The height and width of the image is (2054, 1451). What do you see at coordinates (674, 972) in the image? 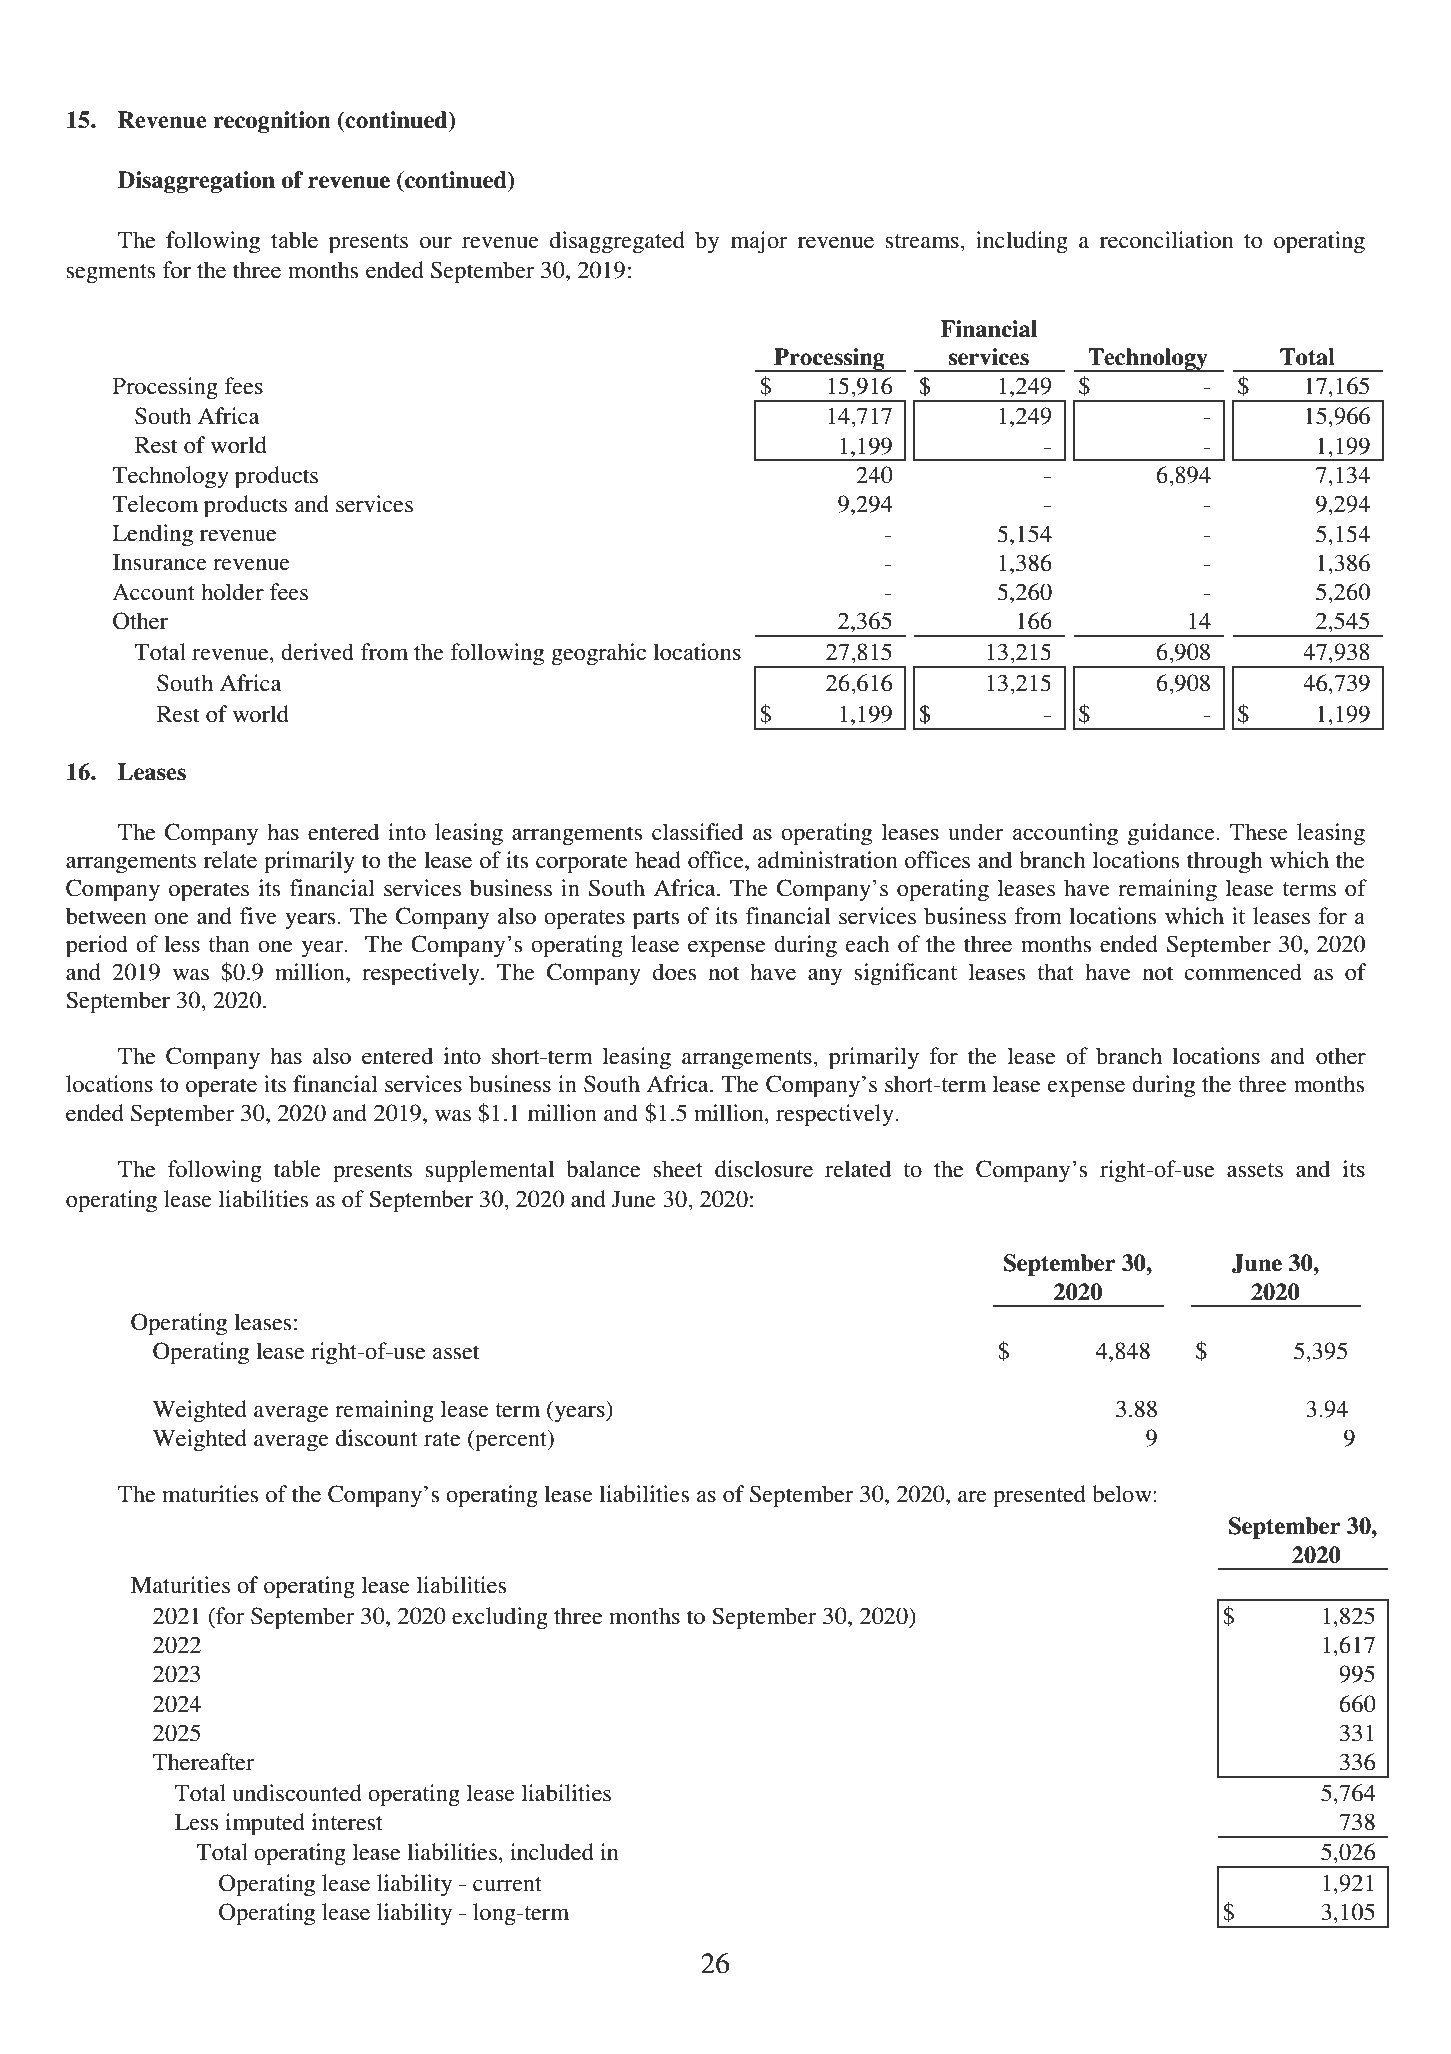
I see `does` at bounding box center [674, 972].
